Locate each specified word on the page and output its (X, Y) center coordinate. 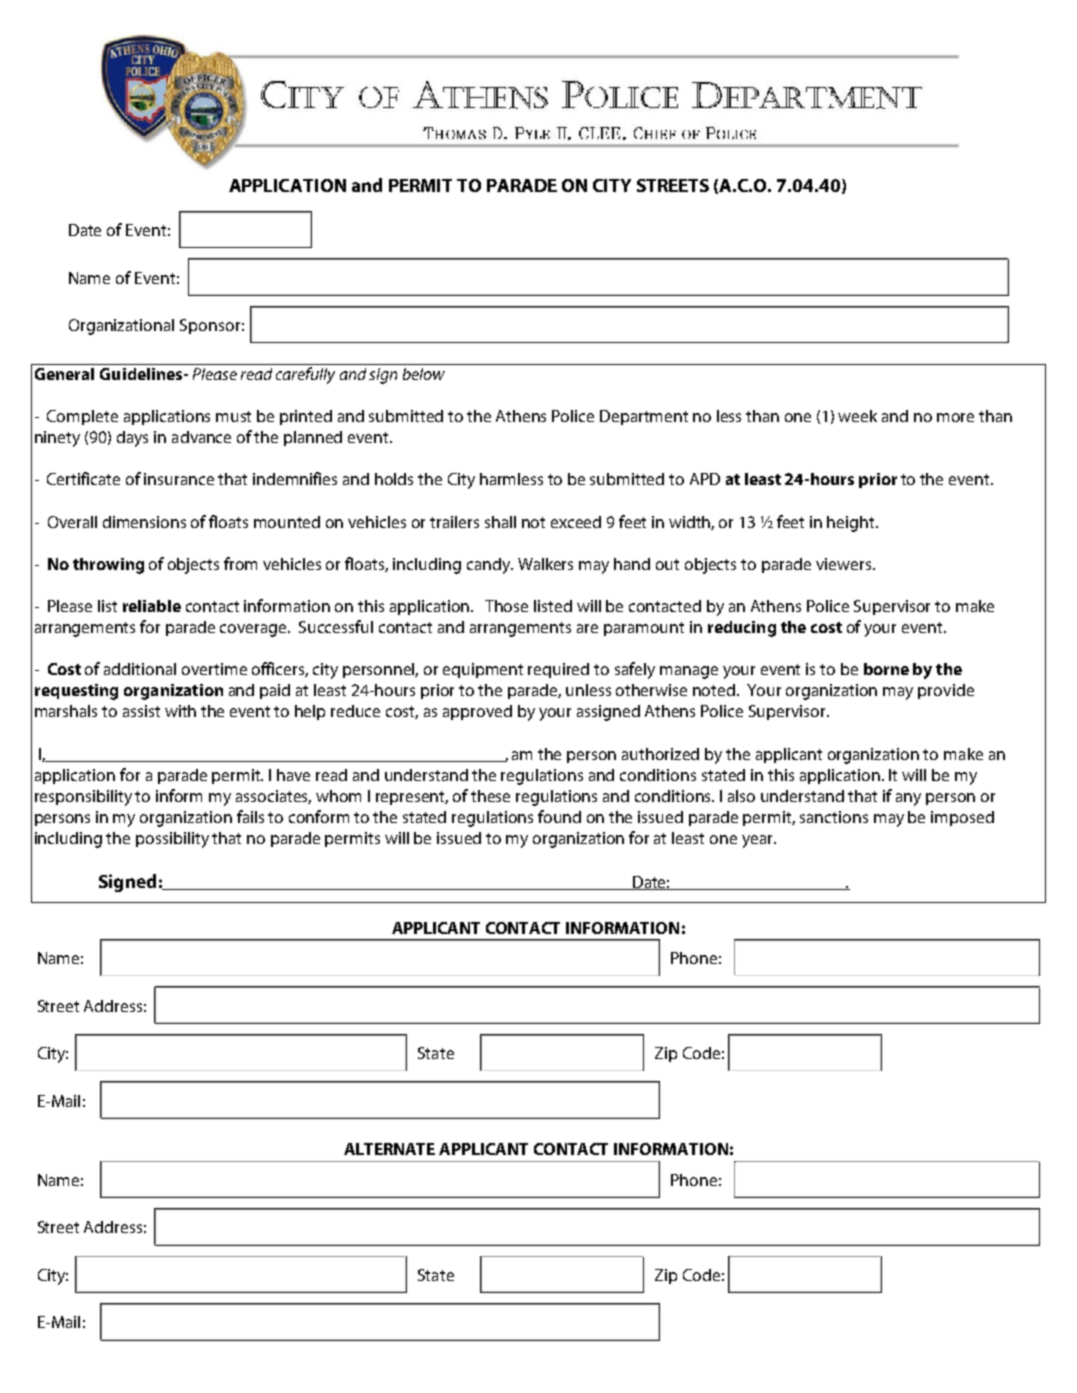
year (759, 841)
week (857, 416)
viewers (845, 564)
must (233, 416)
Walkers (545, 564)
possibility (172, 840)
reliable (152, 606)
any (908, 799)
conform (319, 816)
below (424, 374)
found (559, 816)
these (490, 796)
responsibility (83, 798)
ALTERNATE (389, 1149)
